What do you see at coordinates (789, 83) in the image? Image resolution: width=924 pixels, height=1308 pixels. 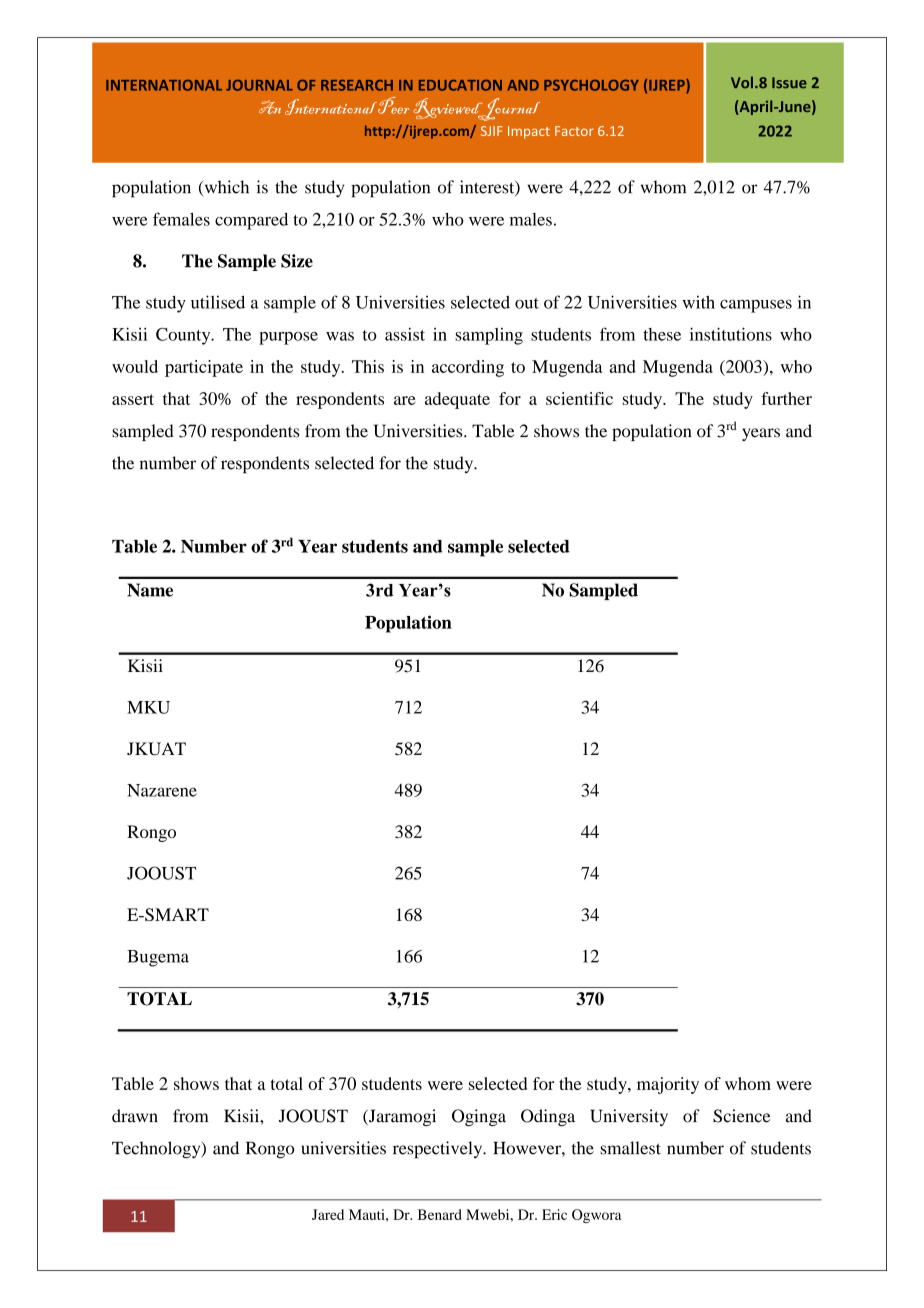 I see `Issue` at bounding box center [789, 83].
